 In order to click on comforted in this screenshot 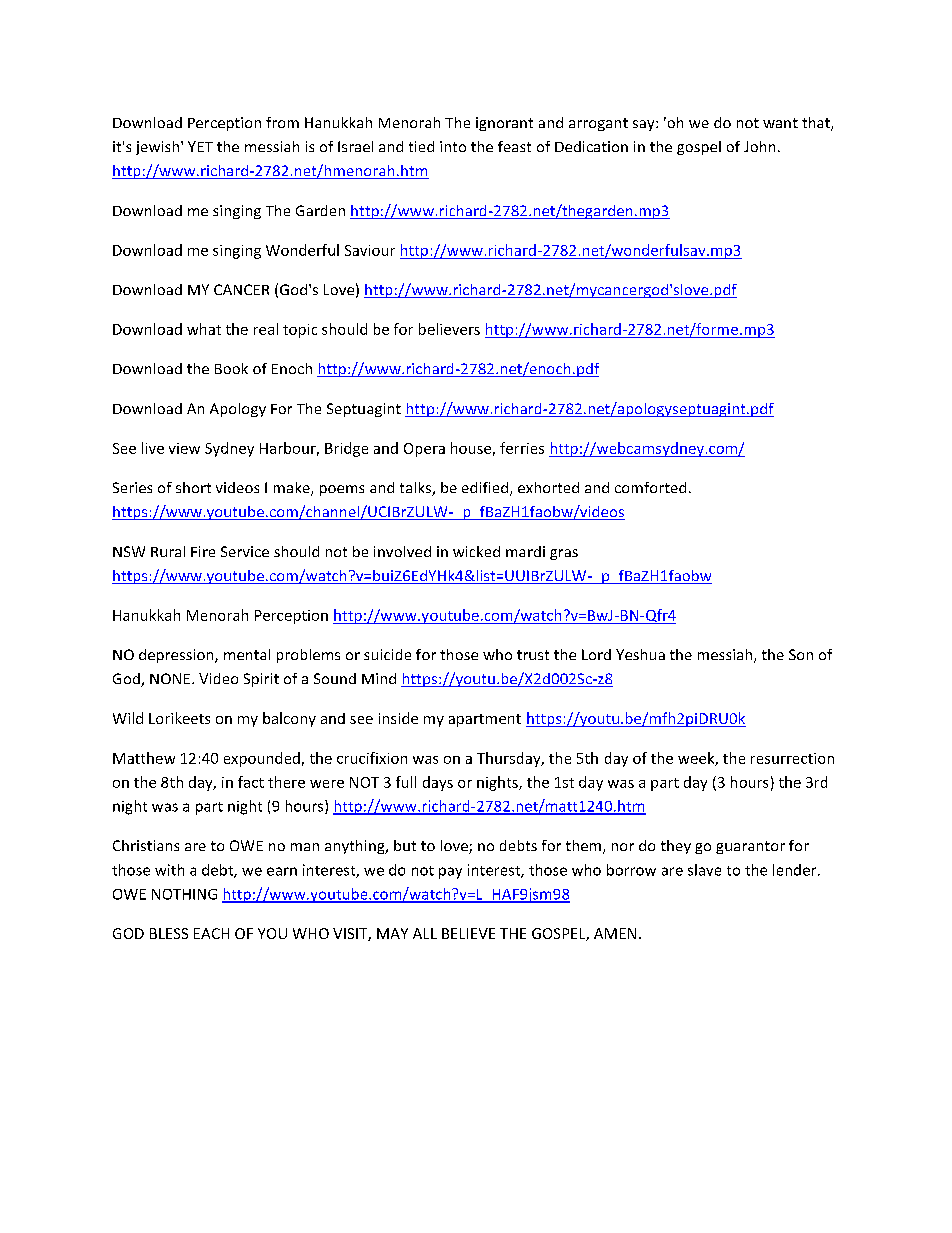, I will do `click(650, 487)`.
